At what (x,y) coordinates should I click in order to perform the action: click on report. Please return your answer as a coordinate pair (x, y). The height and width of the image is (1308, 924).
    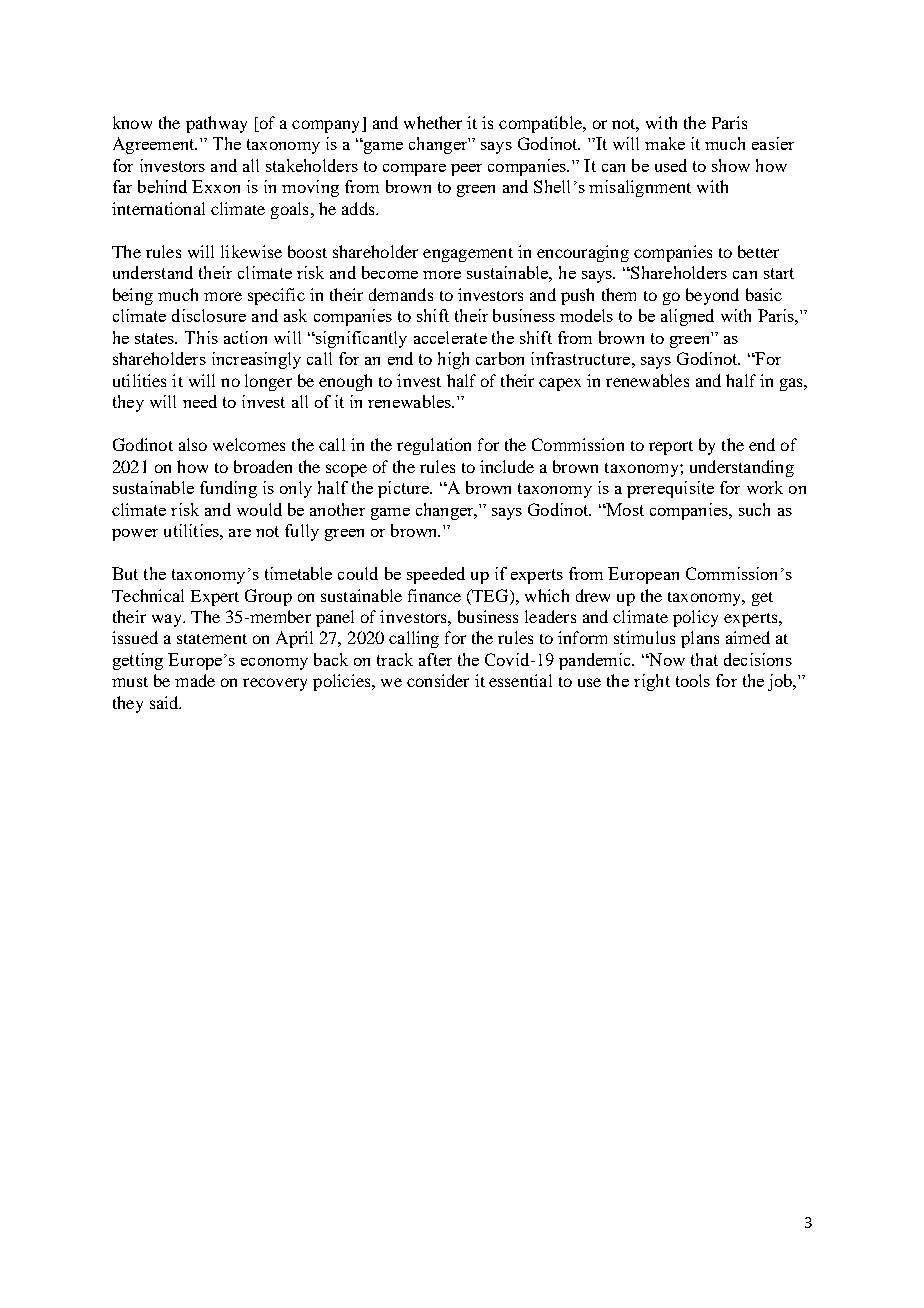
    Looking at the image, I should click on (671, 448).
